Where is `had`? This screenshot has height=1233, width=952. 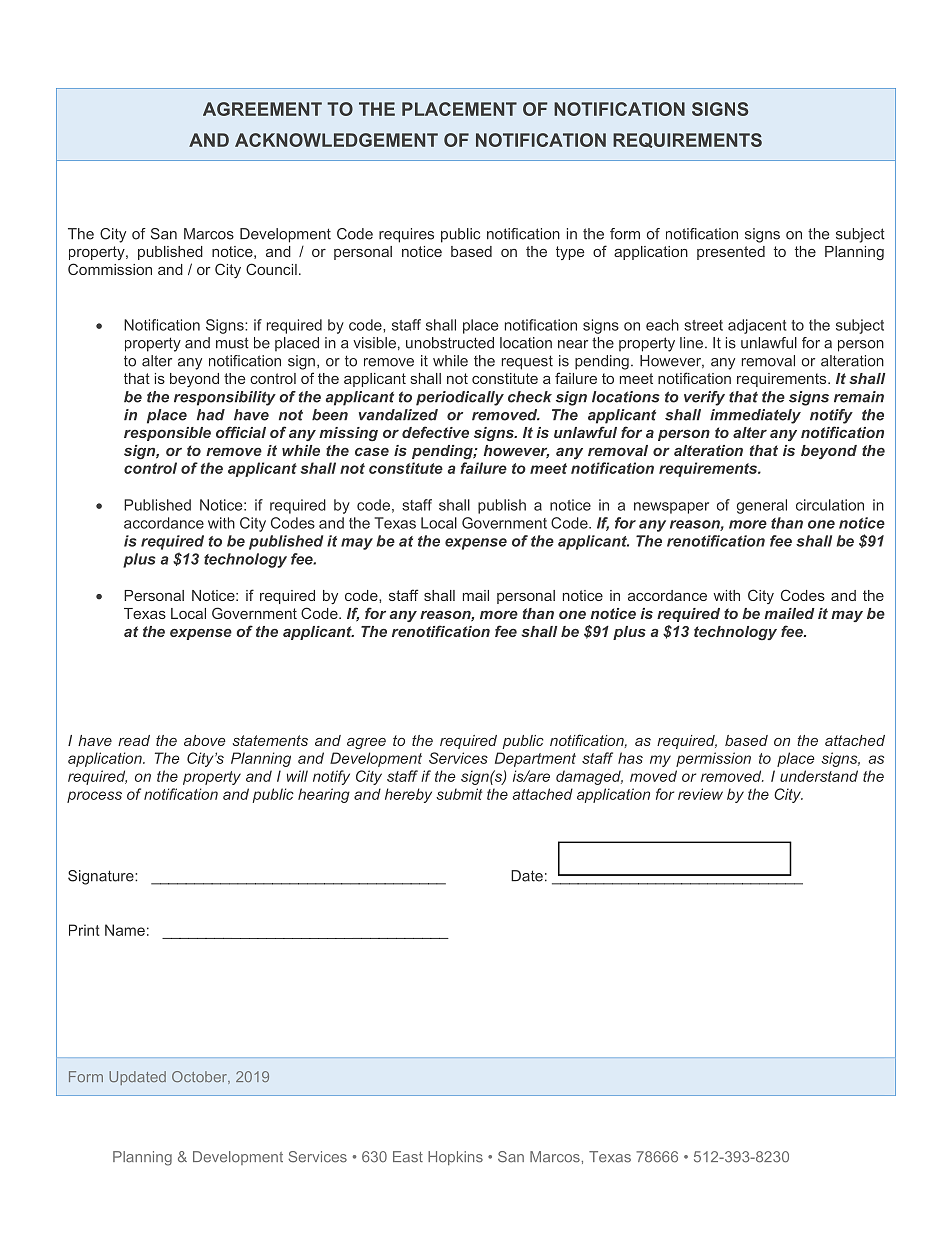 had is located at coordinates (211, 415).
